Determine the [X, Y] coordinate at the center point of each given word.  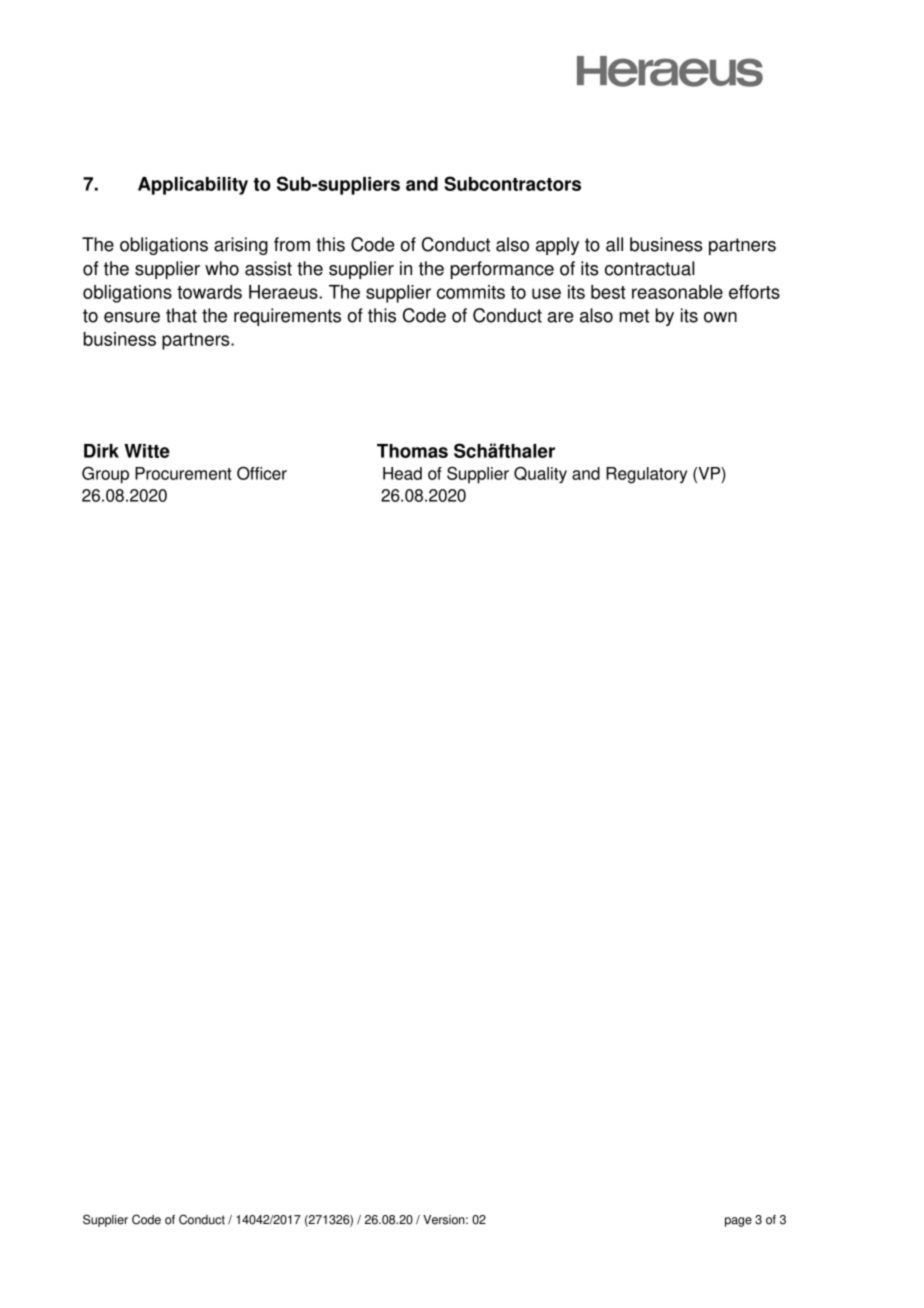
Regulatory [646, 475]
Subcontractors [512, 183]
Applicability [193, 186]
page [738, 1222]
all [614, 244]
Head [402, 473]
